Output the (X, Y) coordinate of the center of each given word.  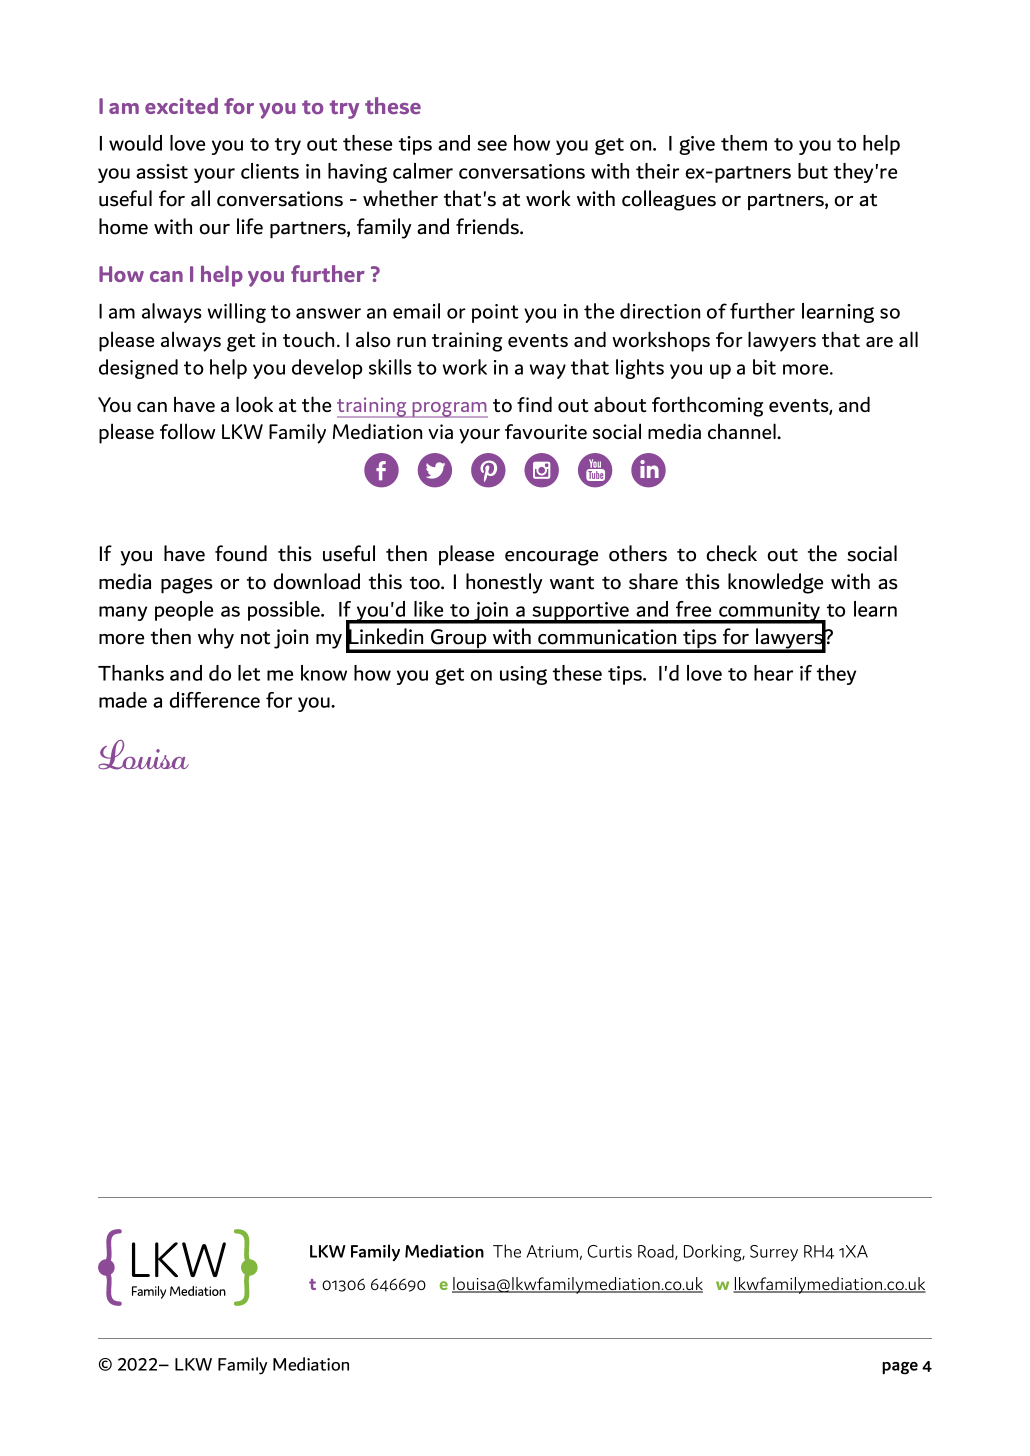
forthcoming (707, 406)
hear (773, 673)
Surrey (774, 1253)
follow (187, 431)
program (449, 410)
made (123, 700)
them (744, 143)
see (492, 145)
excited (181, 105)
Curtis (609, 1251)
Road (657, 1252)
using (523, 675)
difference (214, 700)
